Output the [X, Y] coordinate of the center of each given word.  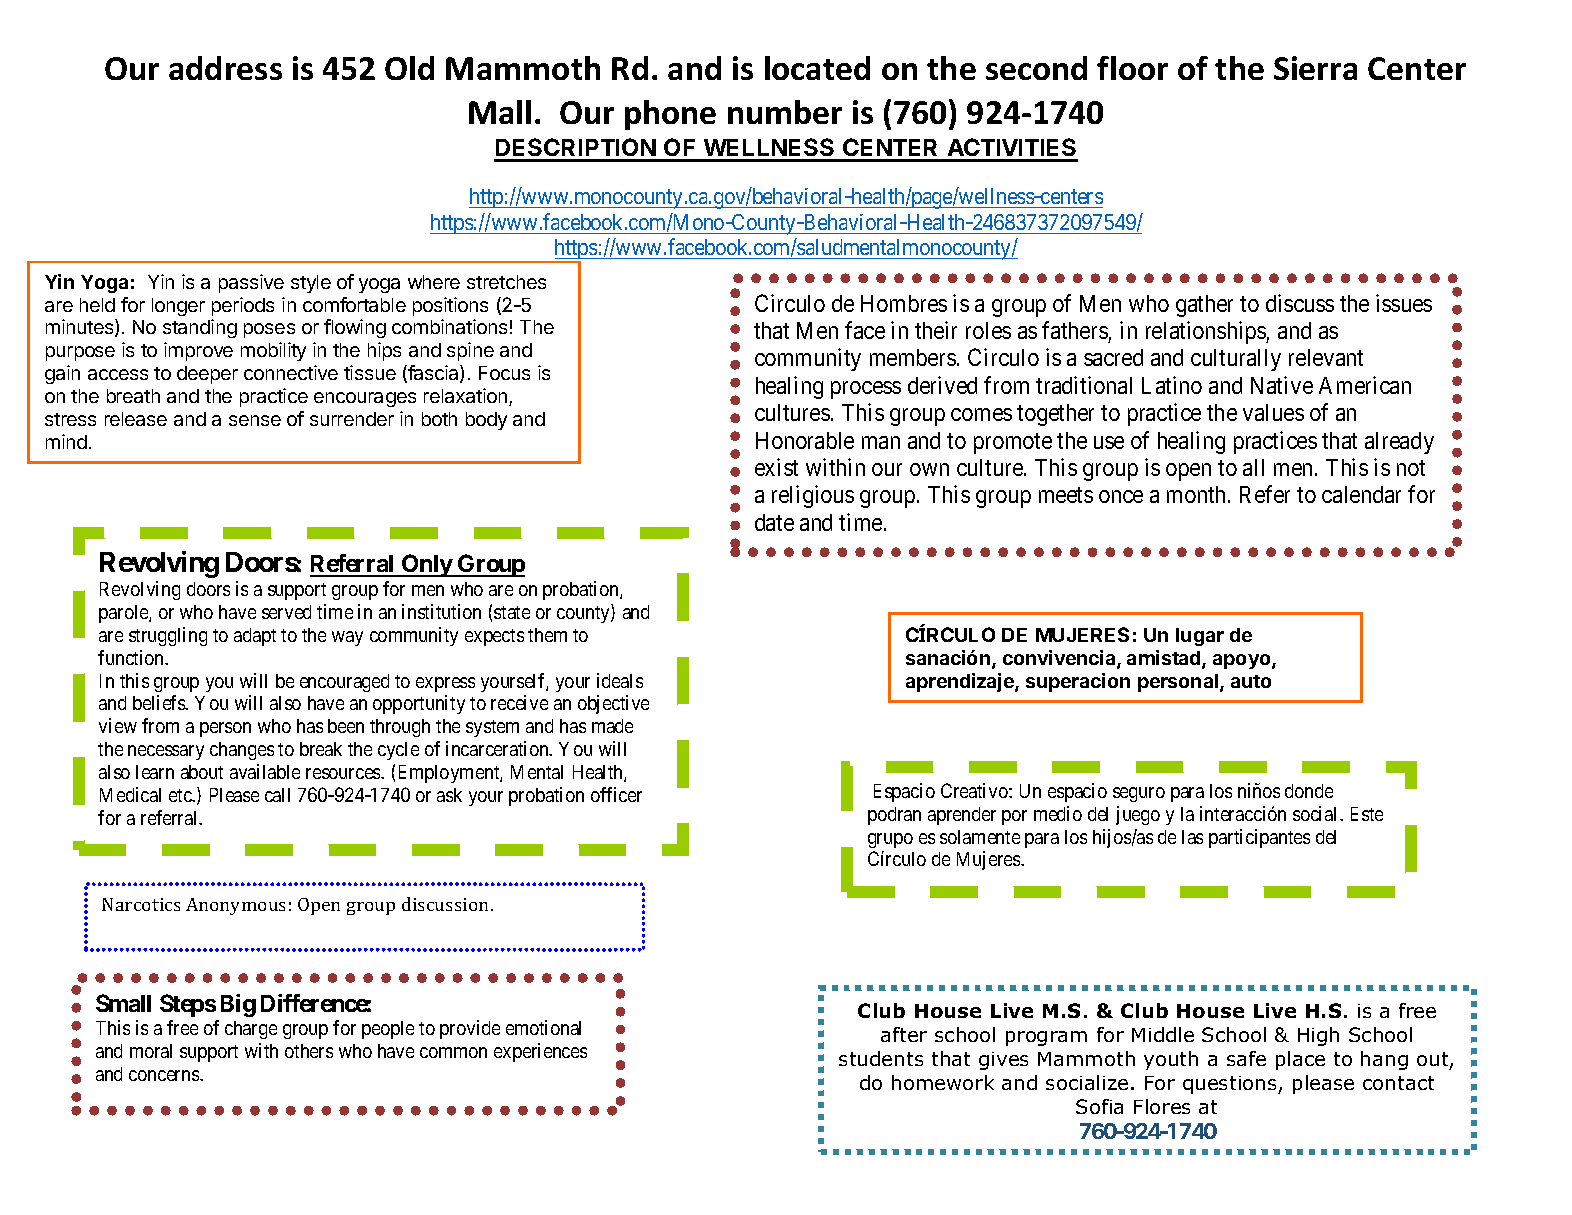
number [785, 112]
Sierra [1315, 68]
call [277, 795]
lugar [1200, 637]
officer [616, 794]
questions [1231, 1085]
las [1192, 837]
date [774, 522]
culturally [1236, 360]
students [881, 1058]
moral [151, 1051]
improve [198, 351]
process [866, 390]
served [286, 612]
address [225, 68]
